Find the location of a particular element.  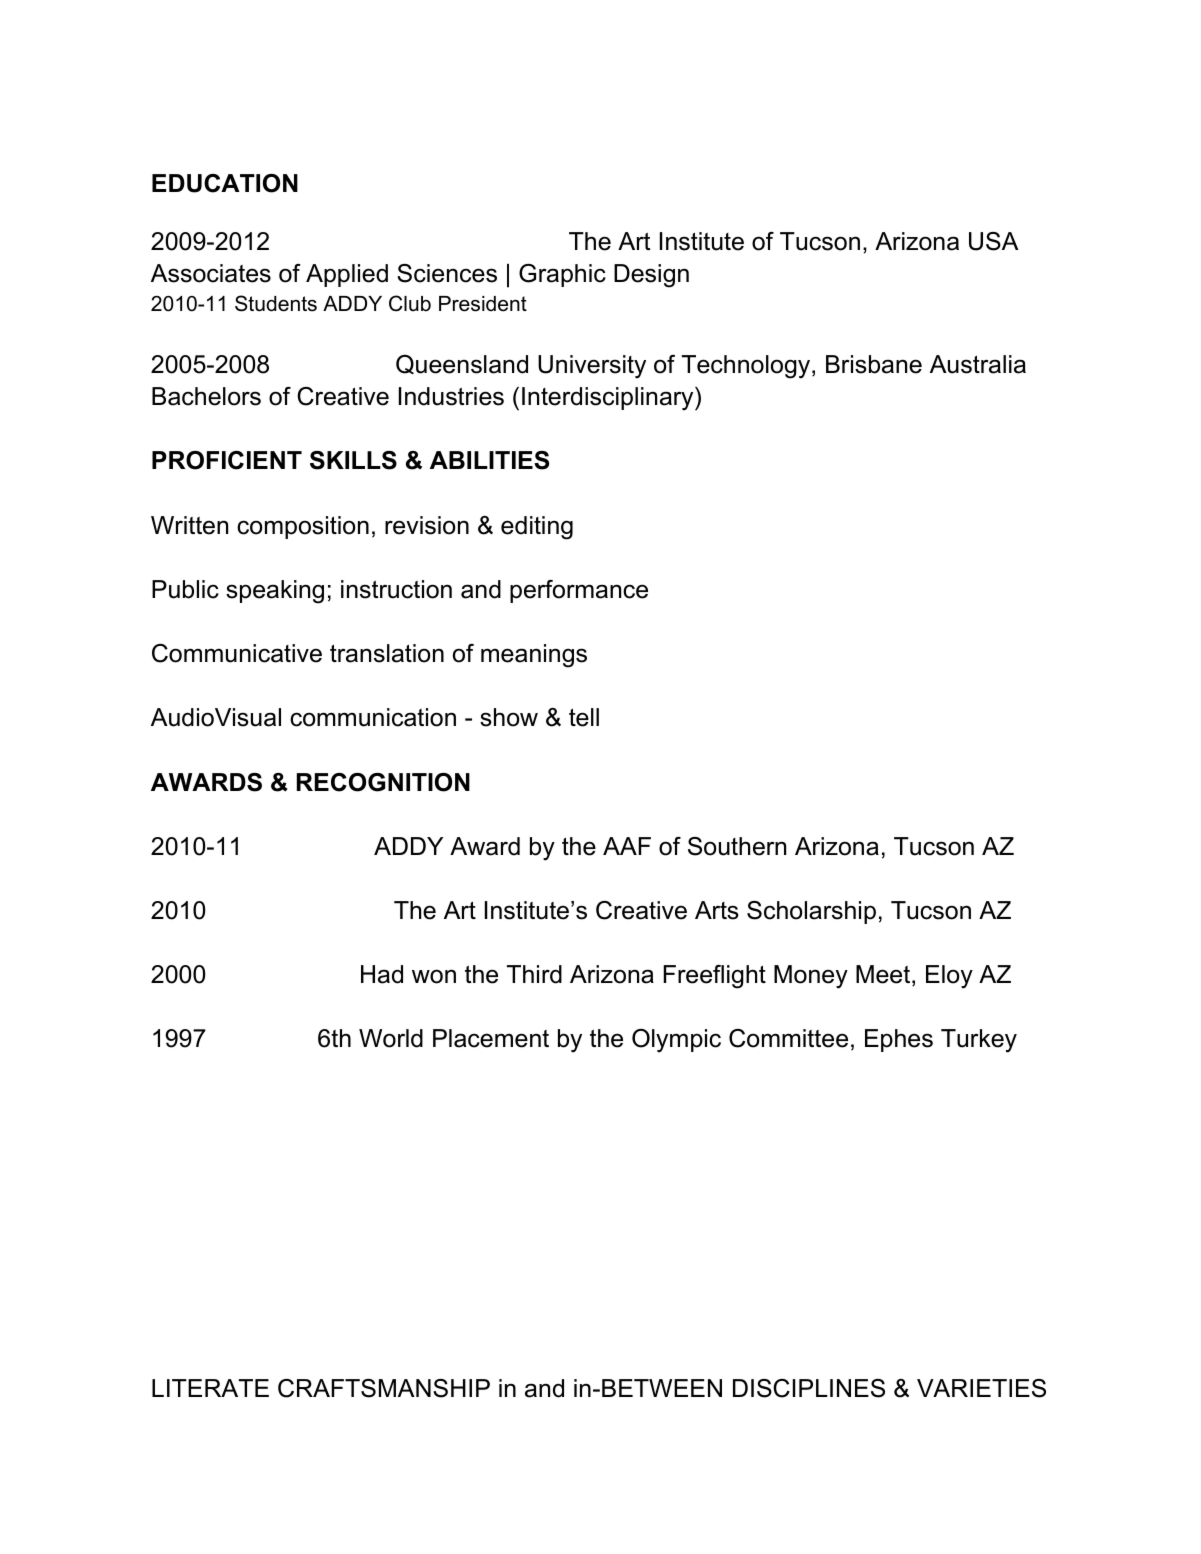

meanings is located at coordinates (534, 656).
